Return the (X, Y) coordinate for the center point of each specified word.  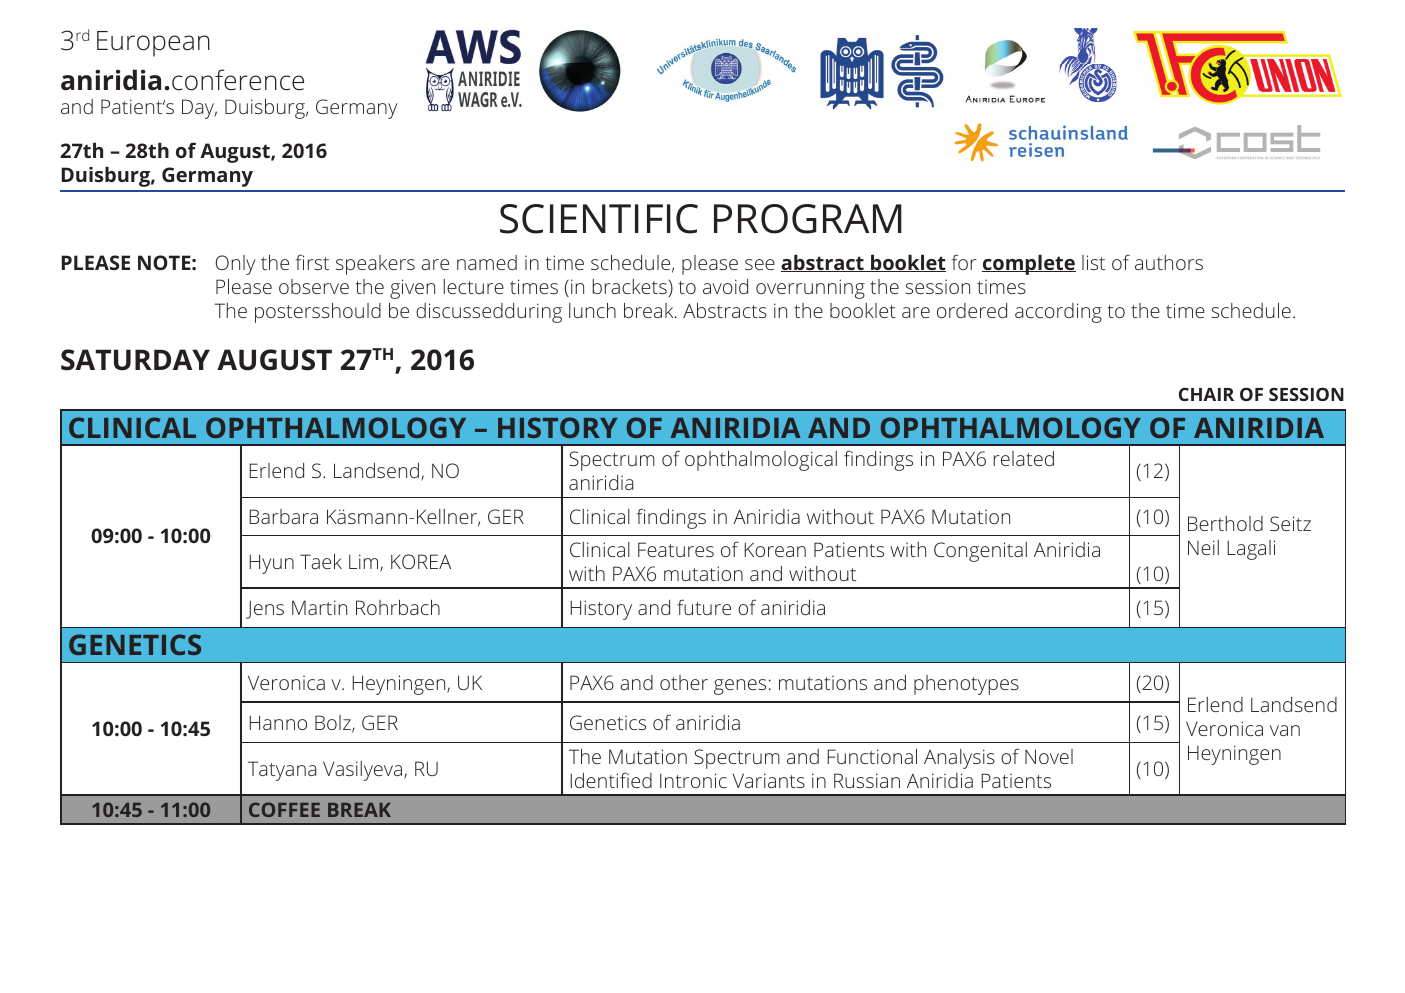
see (760, 264)
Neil (1203, 547)
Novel (1049, 756)
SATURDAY (135, 360)
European (153, 44)
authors (1169, 262)
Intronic (693, 780)
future (704, 607)
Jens (265, 609)
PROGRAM (808, 219)
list (1093, 262)
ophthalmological (761, 461)
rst (318, 263)
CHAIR (1206, 394)
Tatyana (282, 771)
